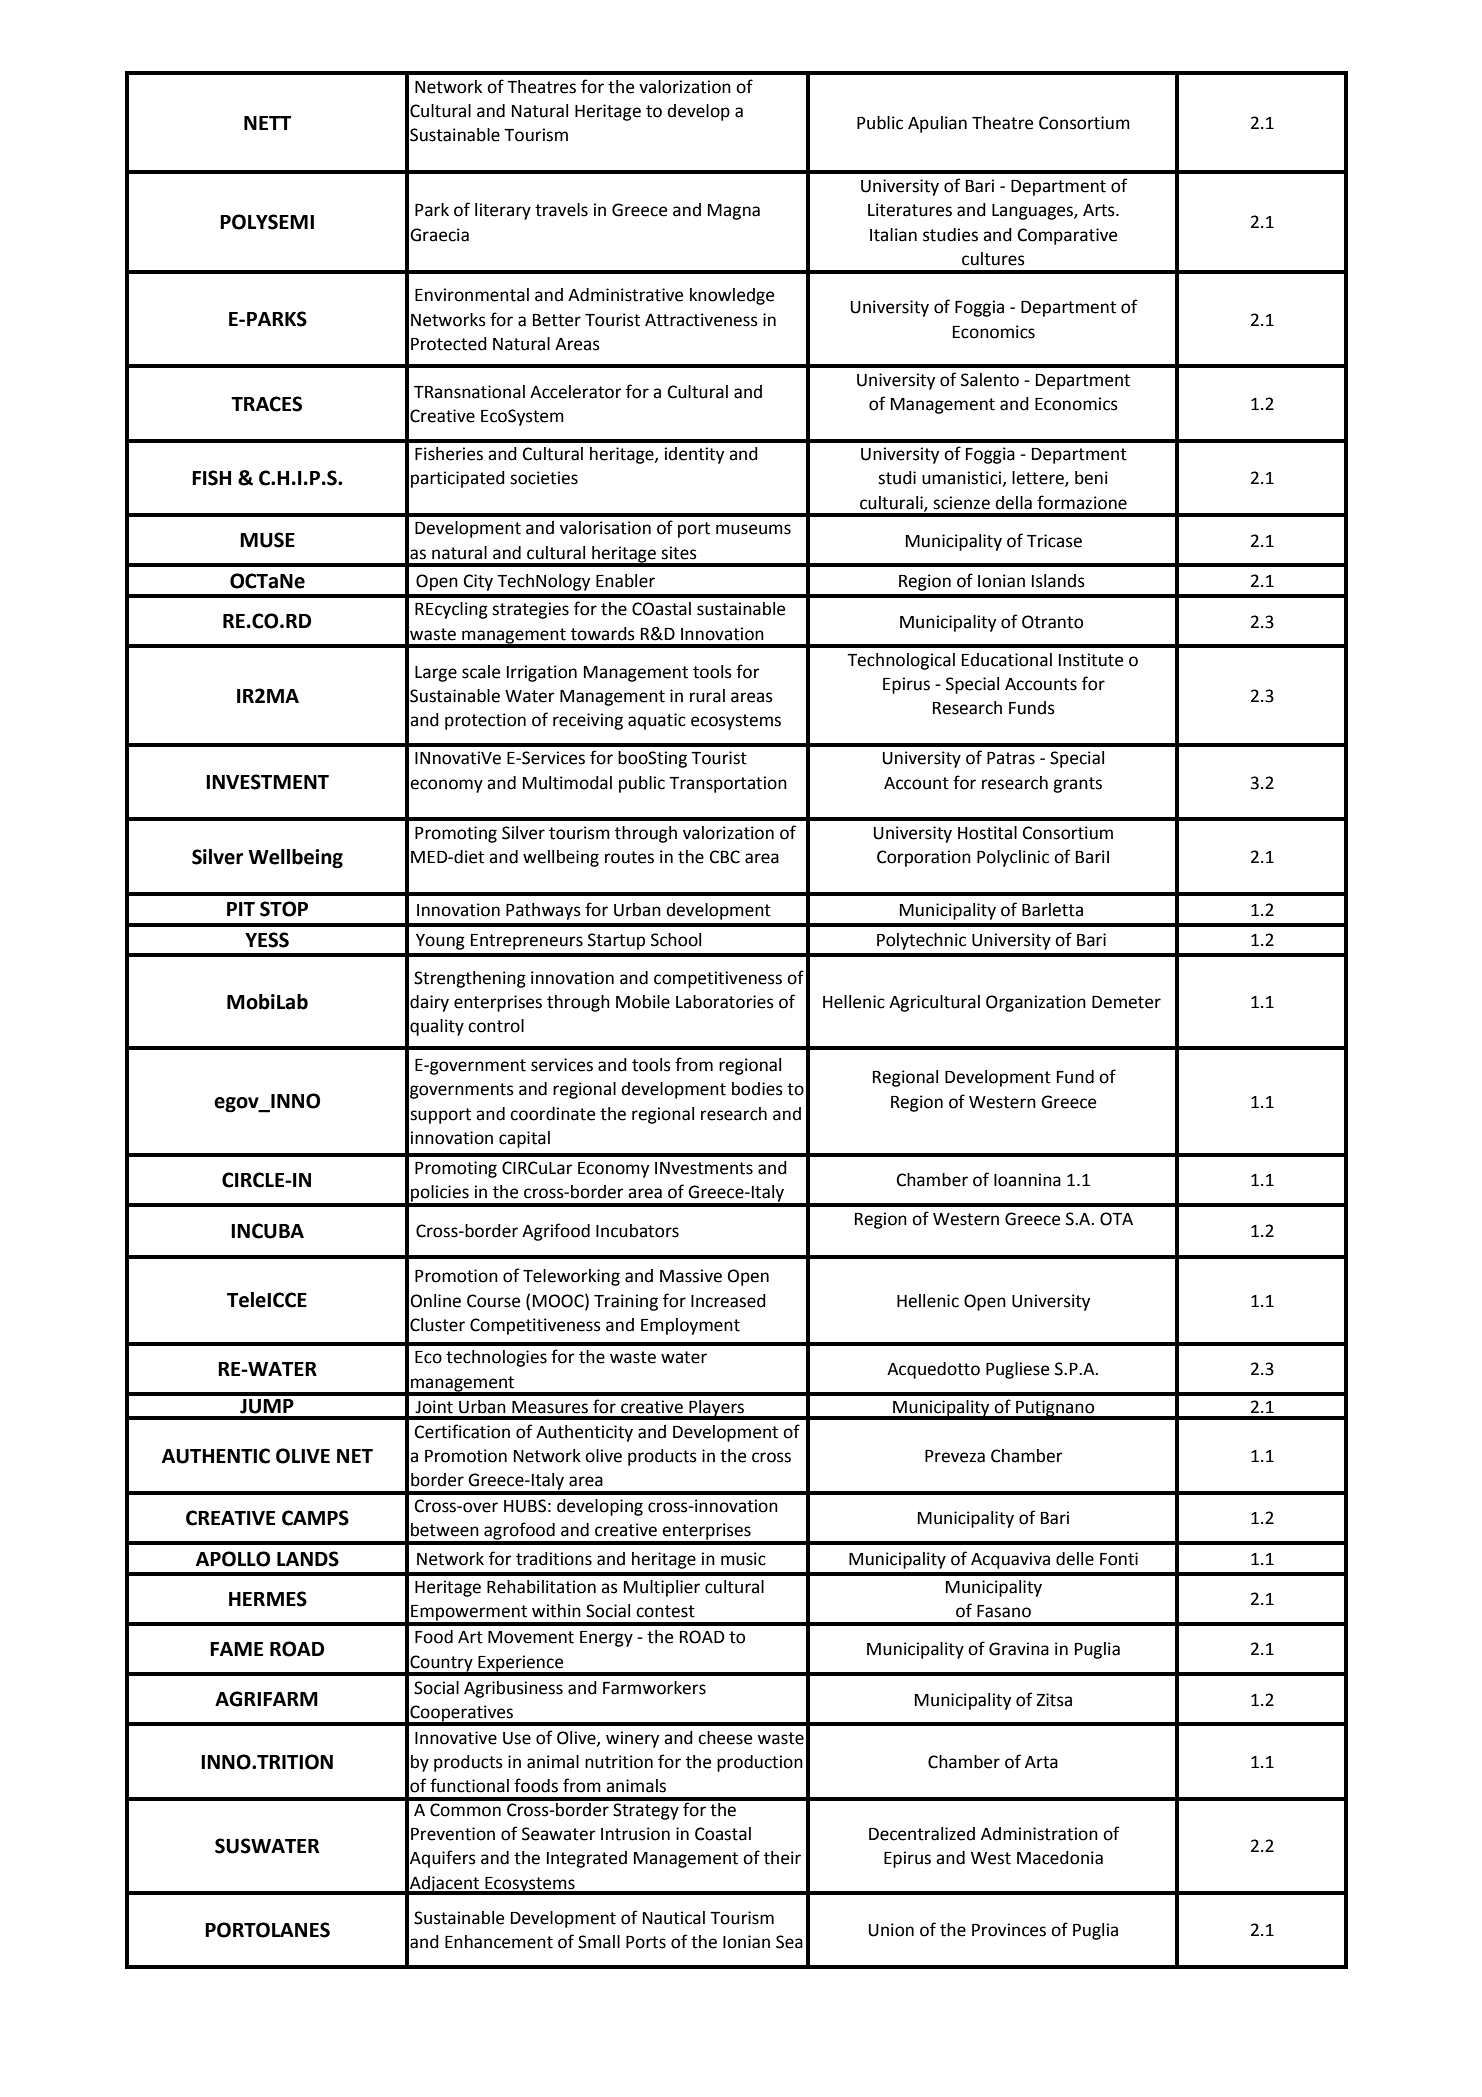 This screenshot has width=1482, height=2097. What do you see at coordinates (1052, 622) in the screenshot?
I see `Otranto` at bounding box center [1052, 622].
